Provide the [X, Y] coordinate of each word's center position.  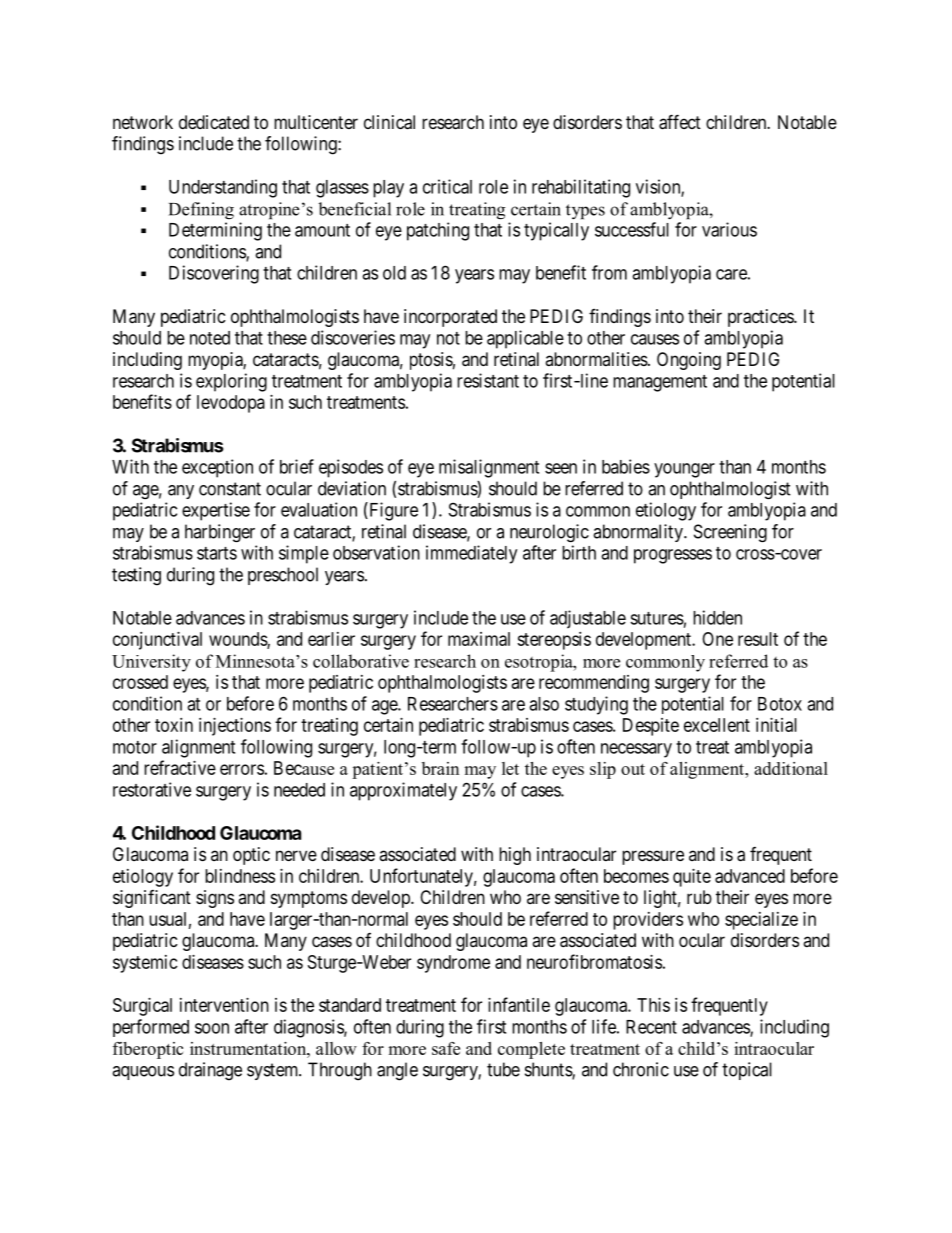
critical [447, 186]
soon [212, 1028]
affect [680, 122]
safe [446, 1048]
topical [747, 1071]
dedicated [214, 122]
